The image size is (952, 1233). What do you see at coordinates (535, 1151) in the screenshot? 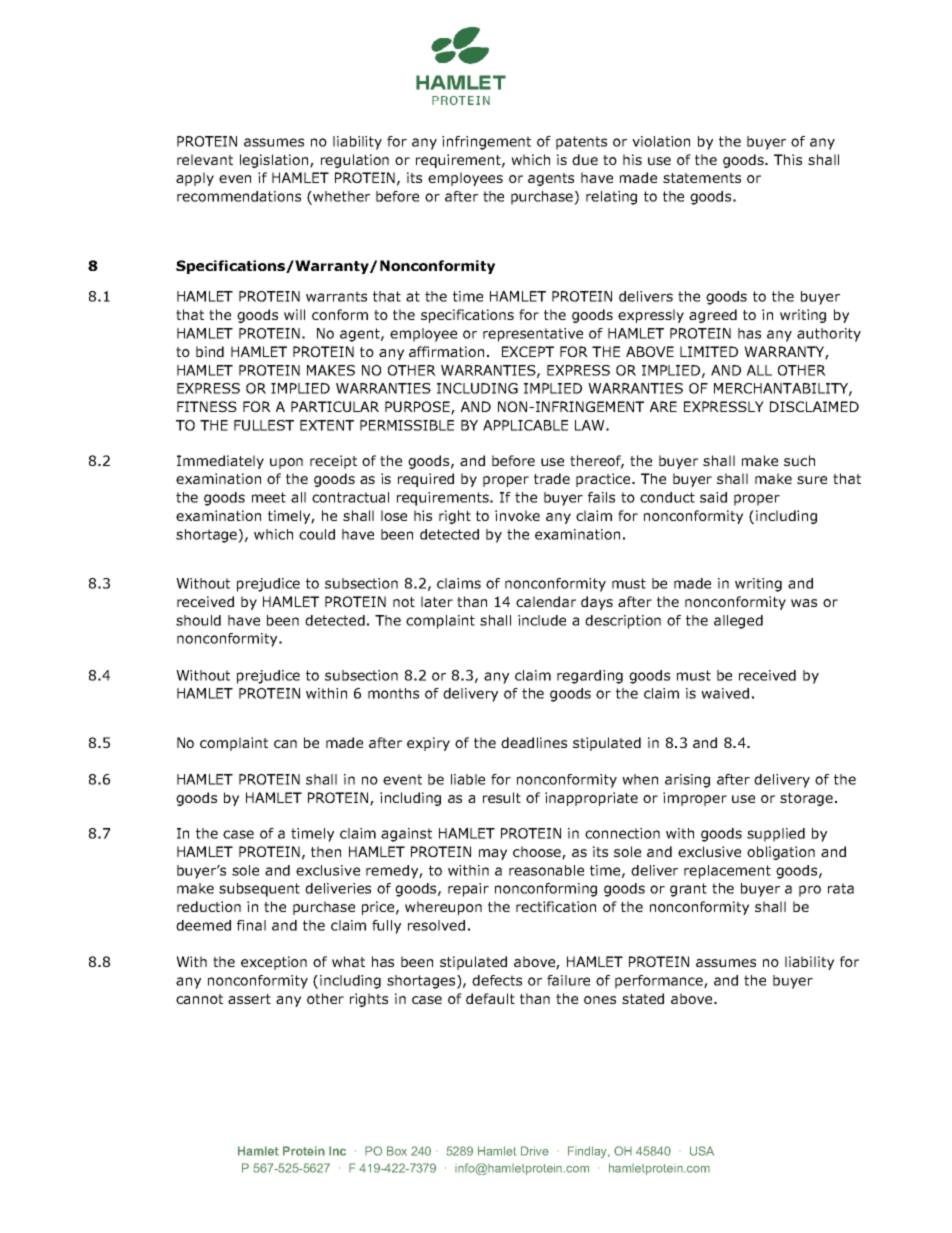
I see `Drive` at bounding box center [535, 1151].
